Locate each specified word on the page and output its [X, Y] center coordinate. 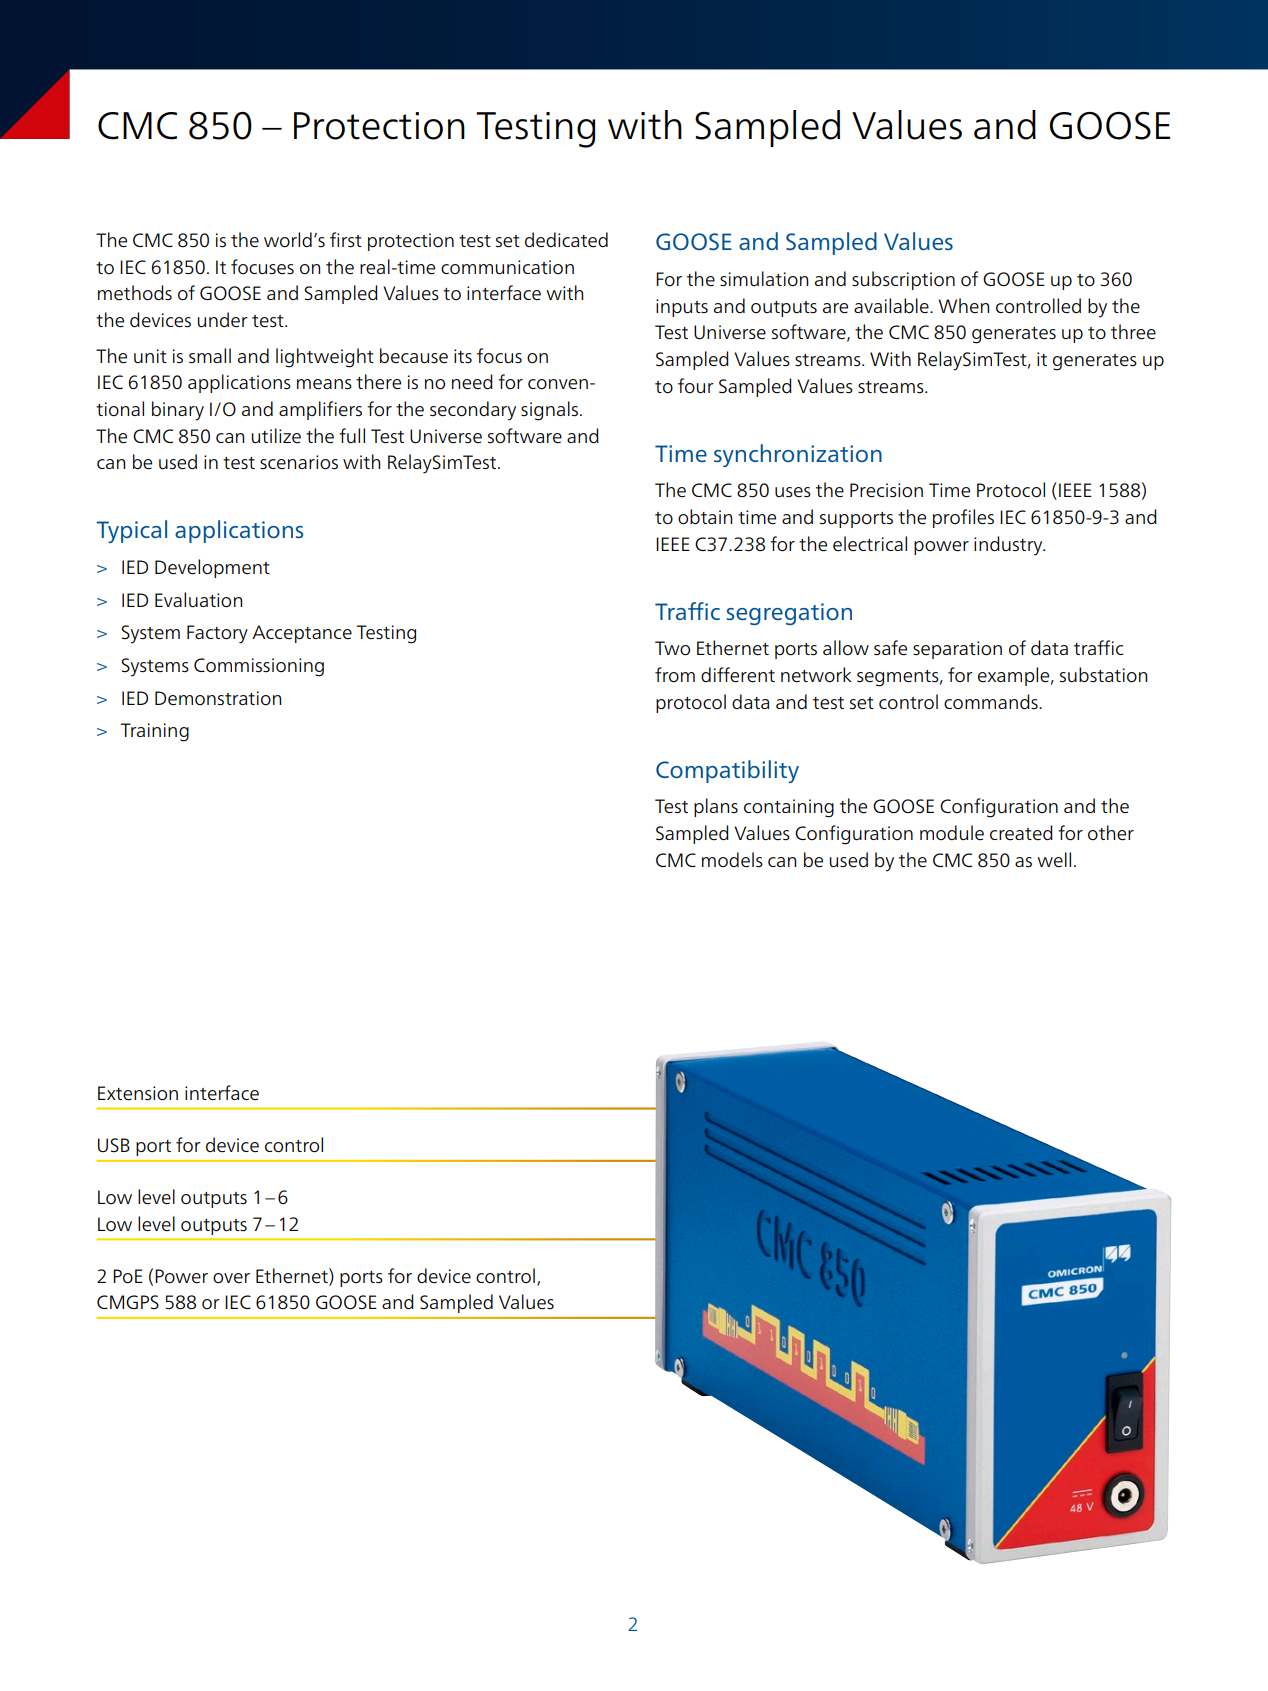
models [732, 860]
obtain [705, 517]
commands [992, 701]
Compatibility [727, 771]
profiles [963, 518]
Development [212, 568]
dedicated [566, 240]
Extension [138, 1093]
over [231, 1278]
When [964, 306]
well [1054, 860]
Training [155, 732]
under [223, 320]
